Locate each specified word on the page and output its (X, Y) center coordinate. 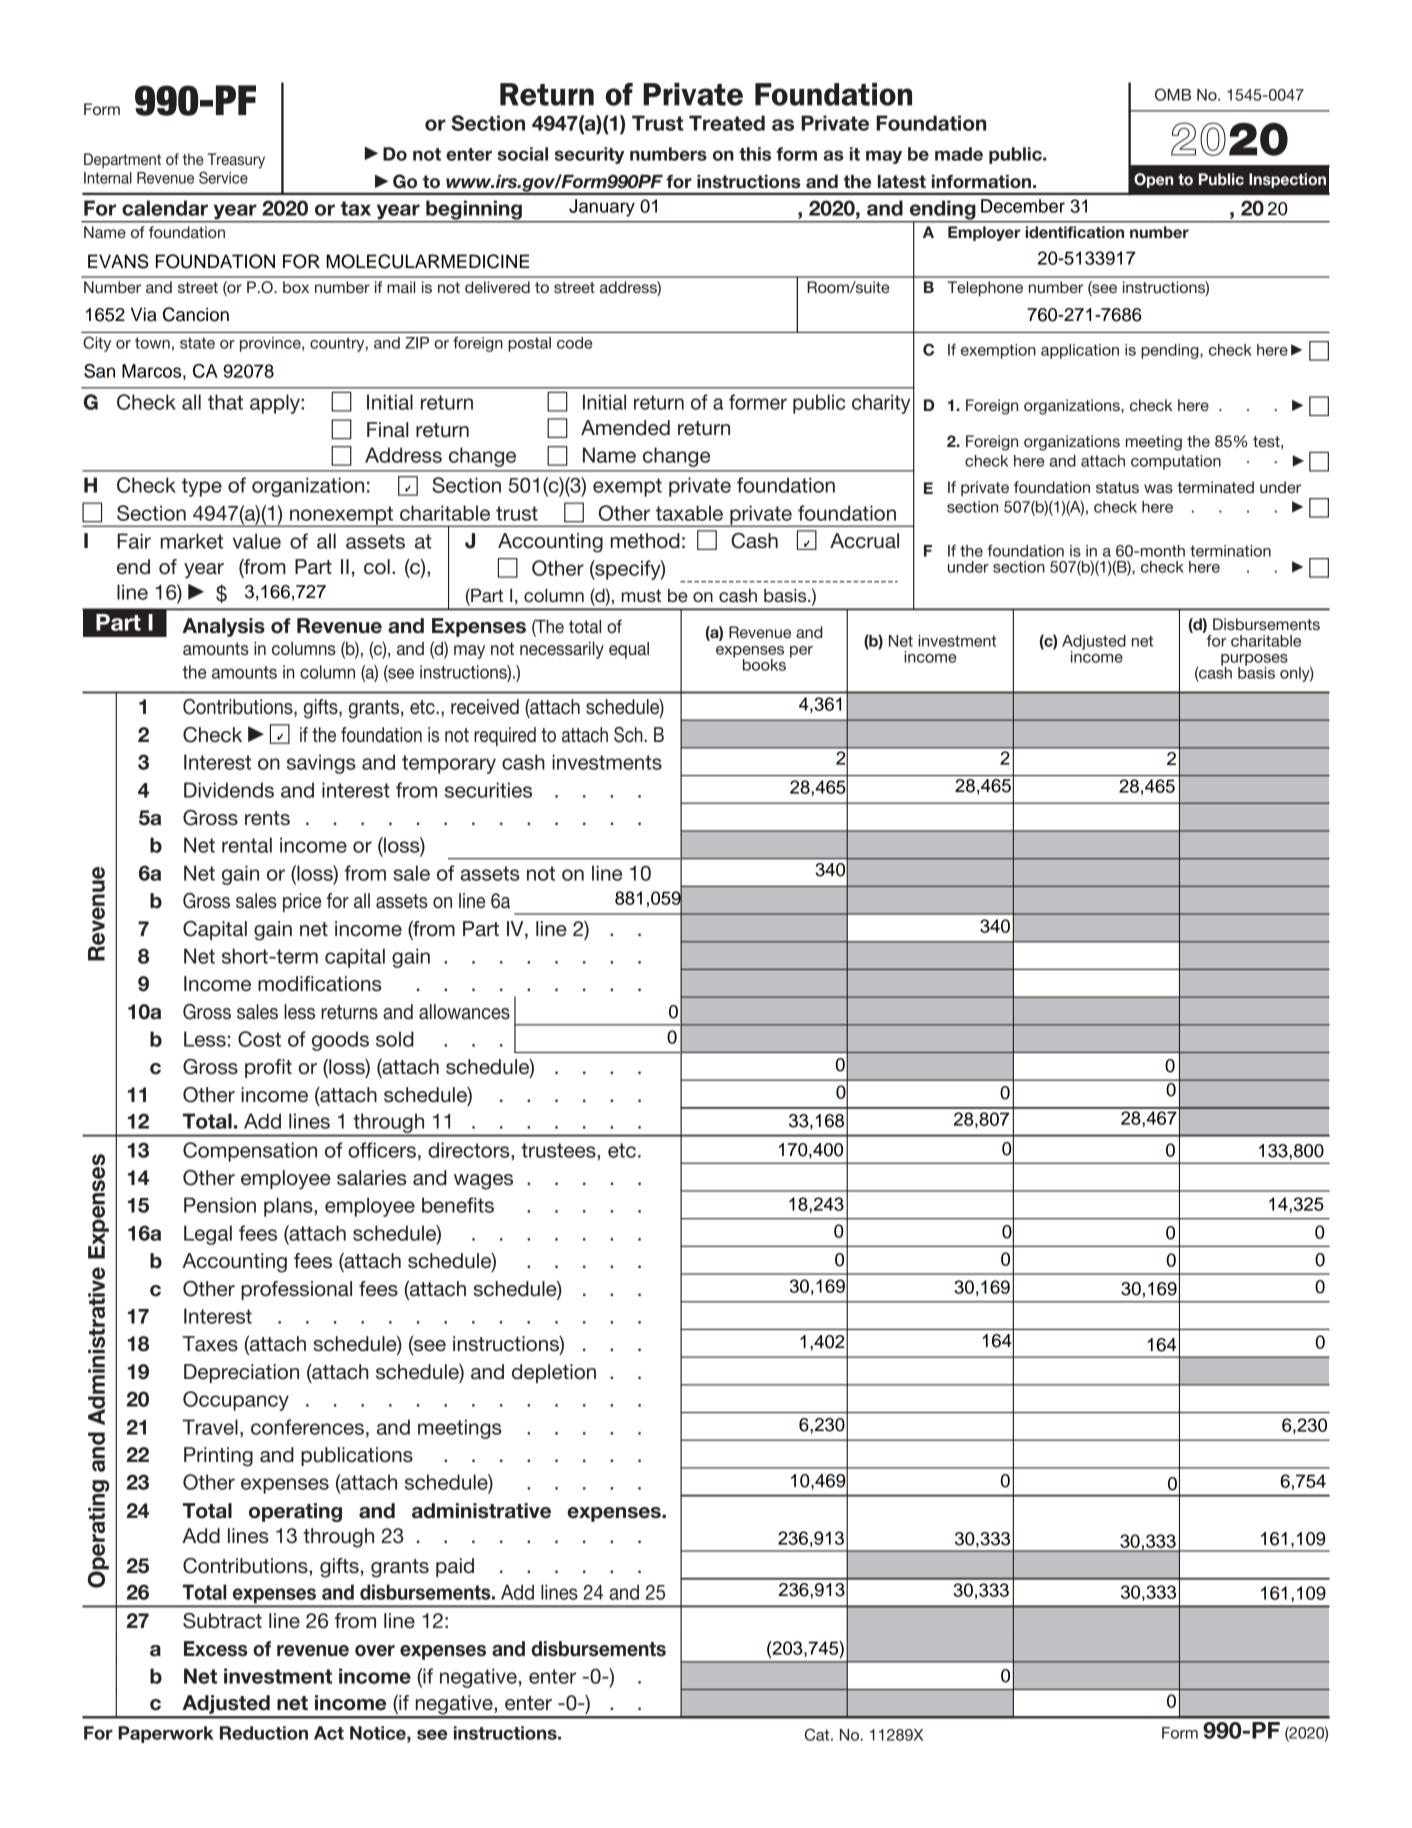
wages (483, 1182)
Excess (215, 1649)
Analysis (223, 627)
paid (455, 1567)
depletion (554, 1373)
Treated (727, 123)
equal (629, 650)
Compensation (250, 1152)
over (375, 1651)
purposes (1254, 661)
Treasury (236, 161)
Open (1153, 180)
